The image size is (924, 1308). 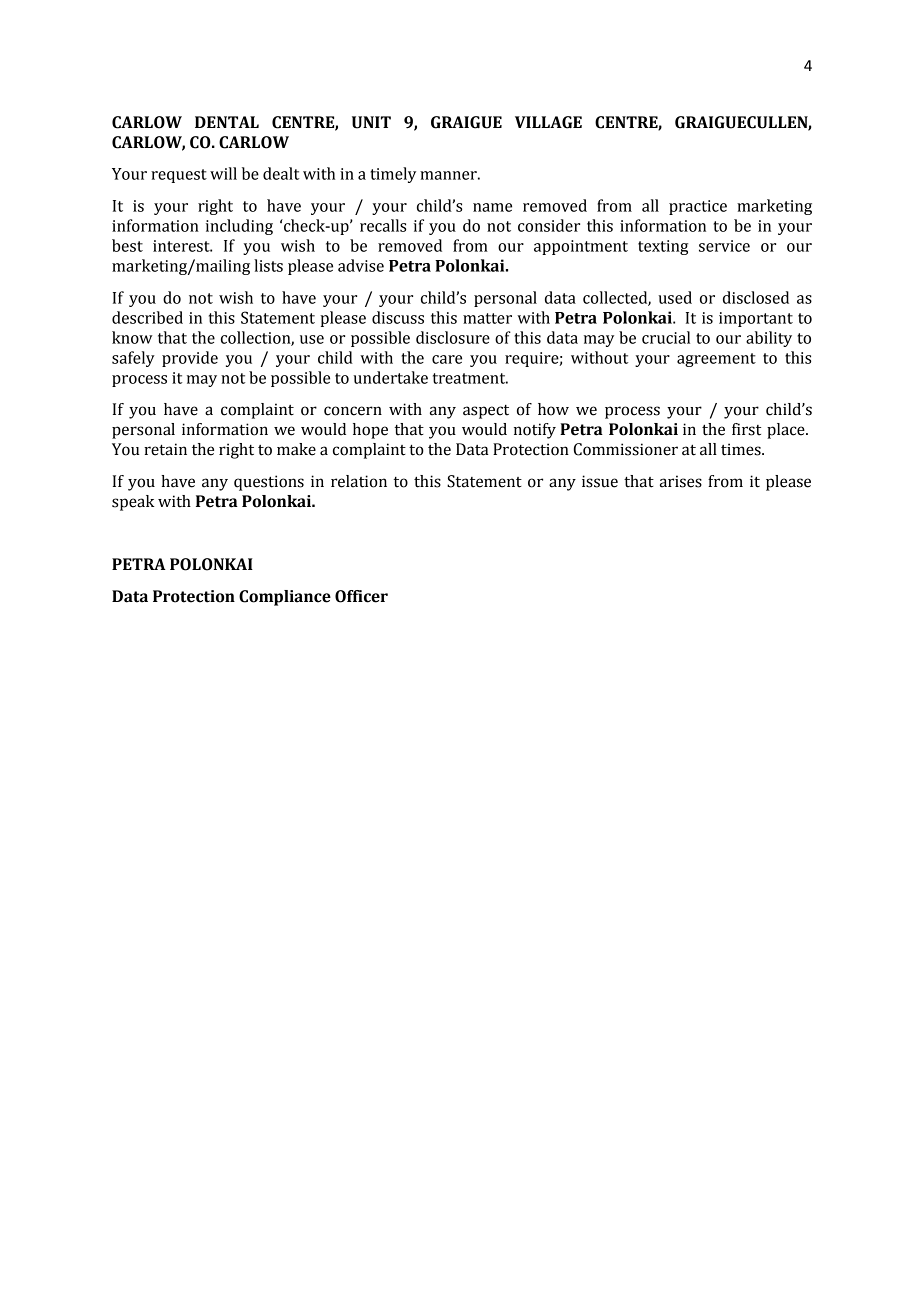 What do you see at coordinates (486, 412) in the screenshot?
I see `aspect` at bounding box center [486, 412].
